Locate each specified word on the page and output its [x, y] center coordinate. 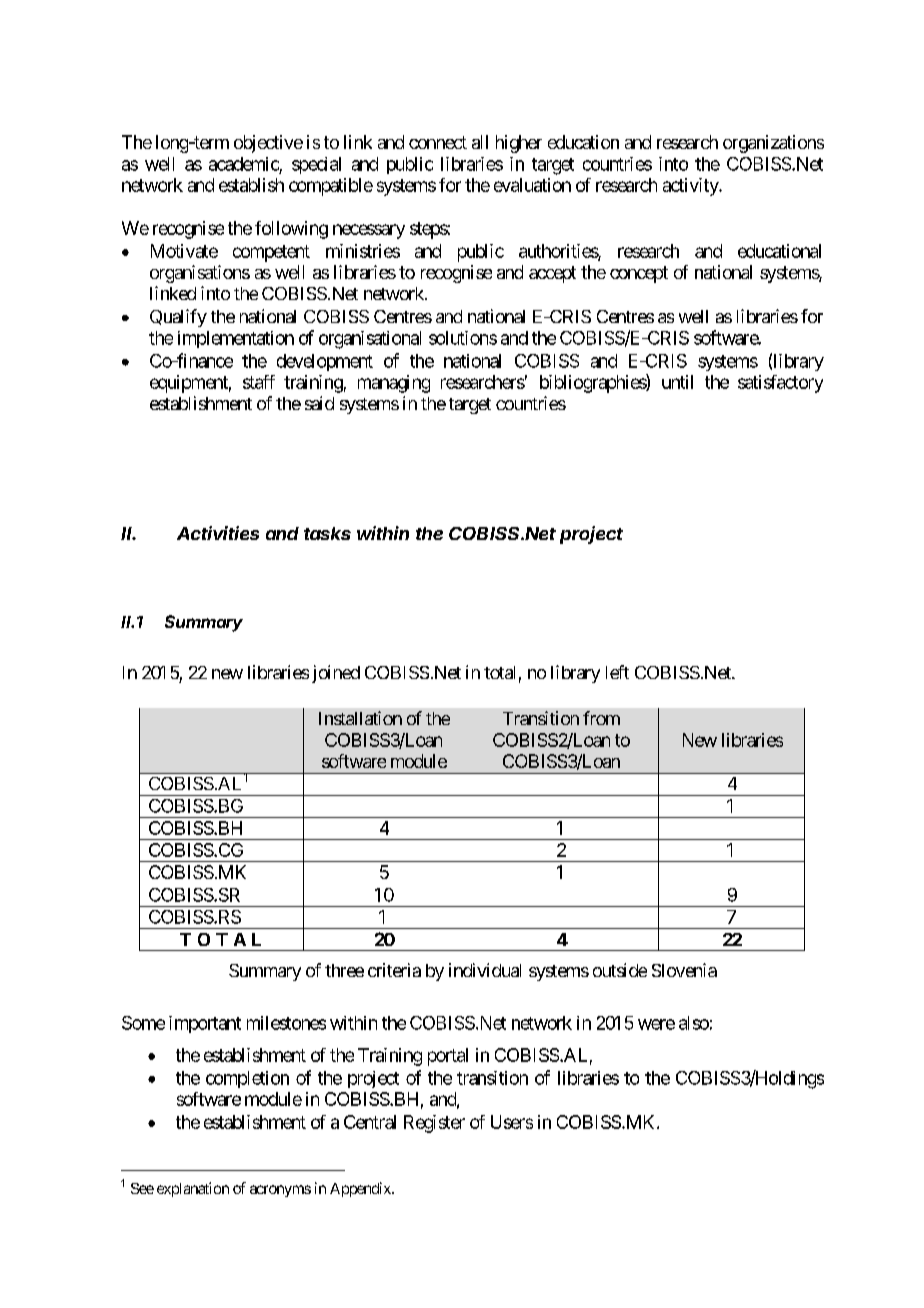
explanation [193, 1189]
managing [394, 384]
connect [438, 142]
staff [259, 382]
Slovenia [684, 970]
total [499, 672]
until [677, 382]
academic [244, 164]
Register [434, 1124]
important [205, 1024]
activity [691, 187]
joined [336, 674]
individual [485, 970]
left [617, 672]
